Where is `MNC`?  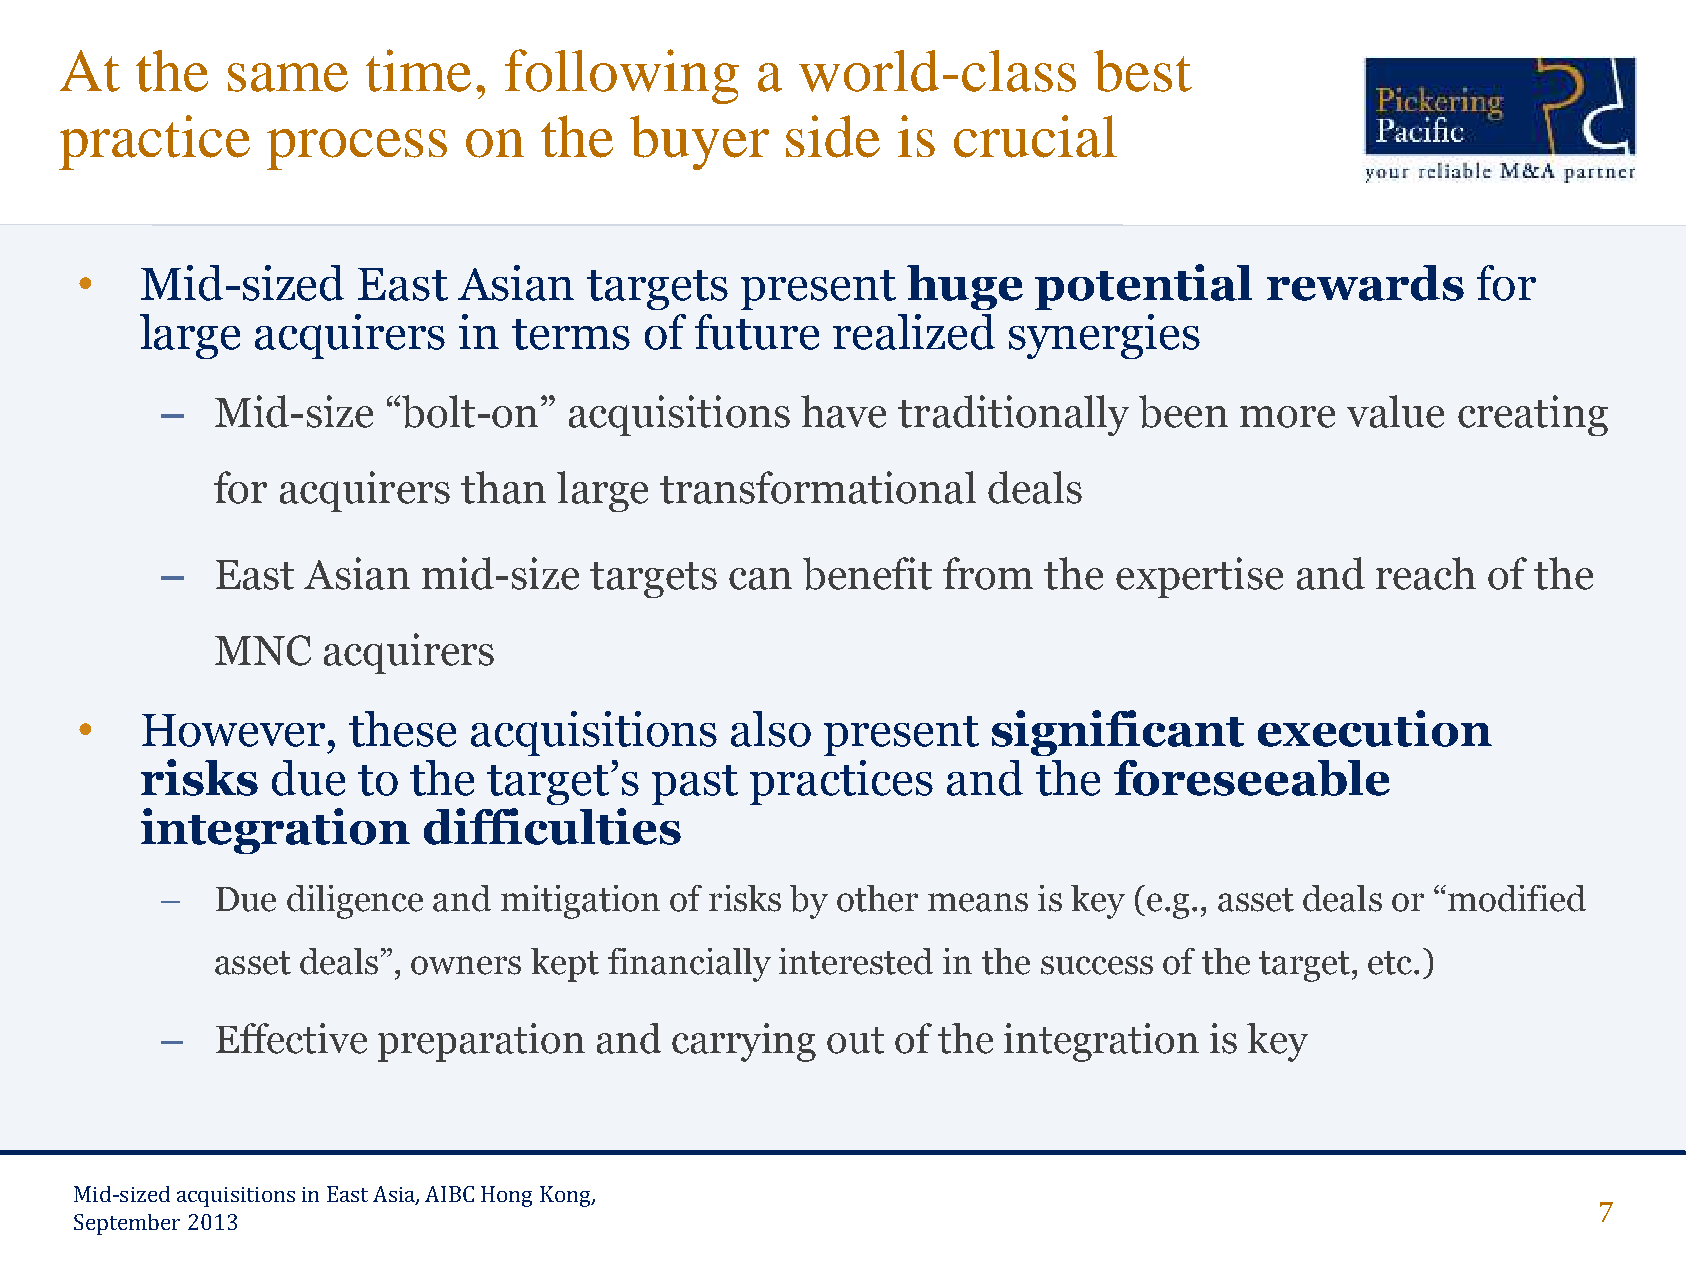 MNC is located at coordinates (263, 650).
